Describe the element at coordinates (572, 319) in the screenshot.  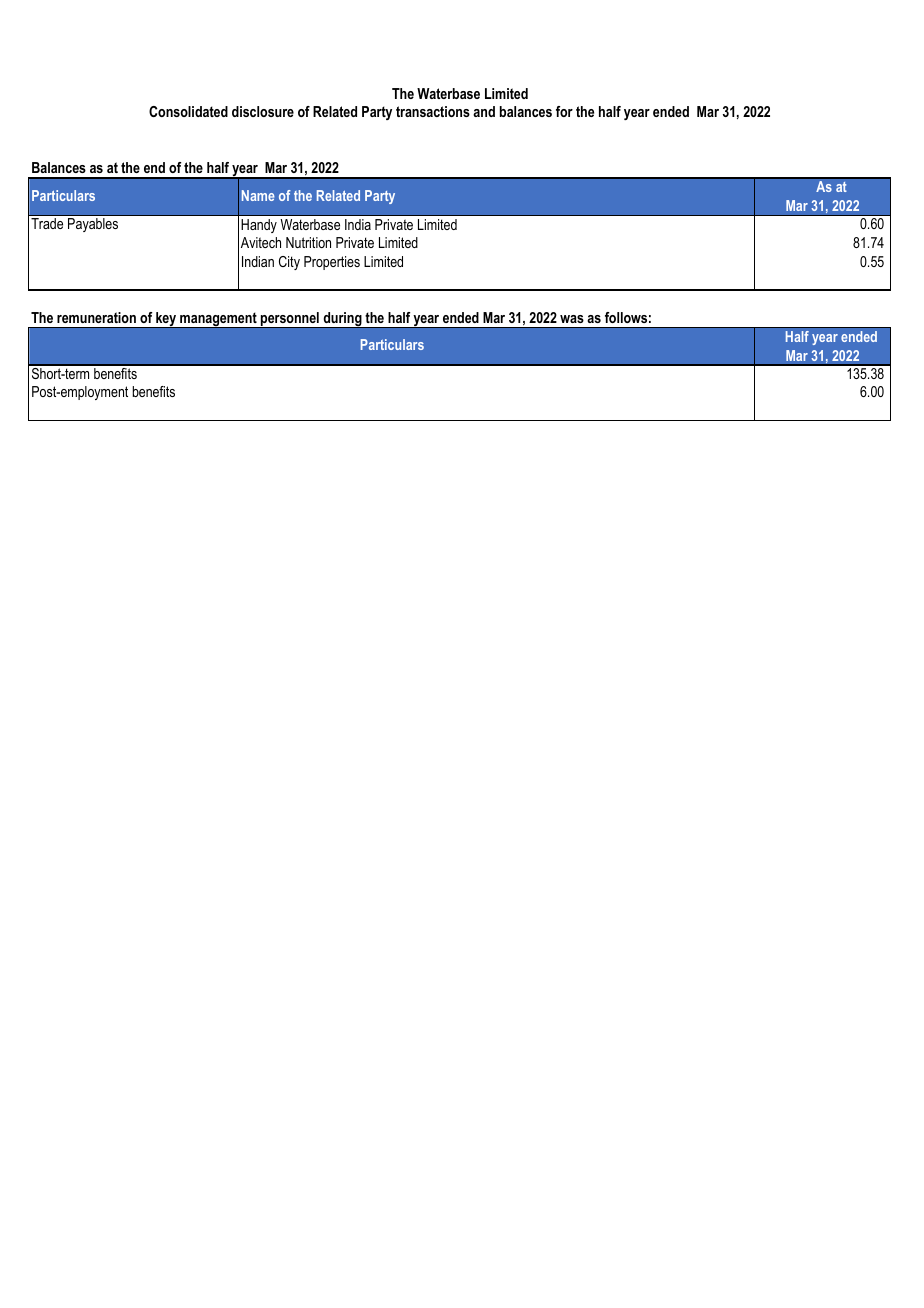
I see `was` at that location.
